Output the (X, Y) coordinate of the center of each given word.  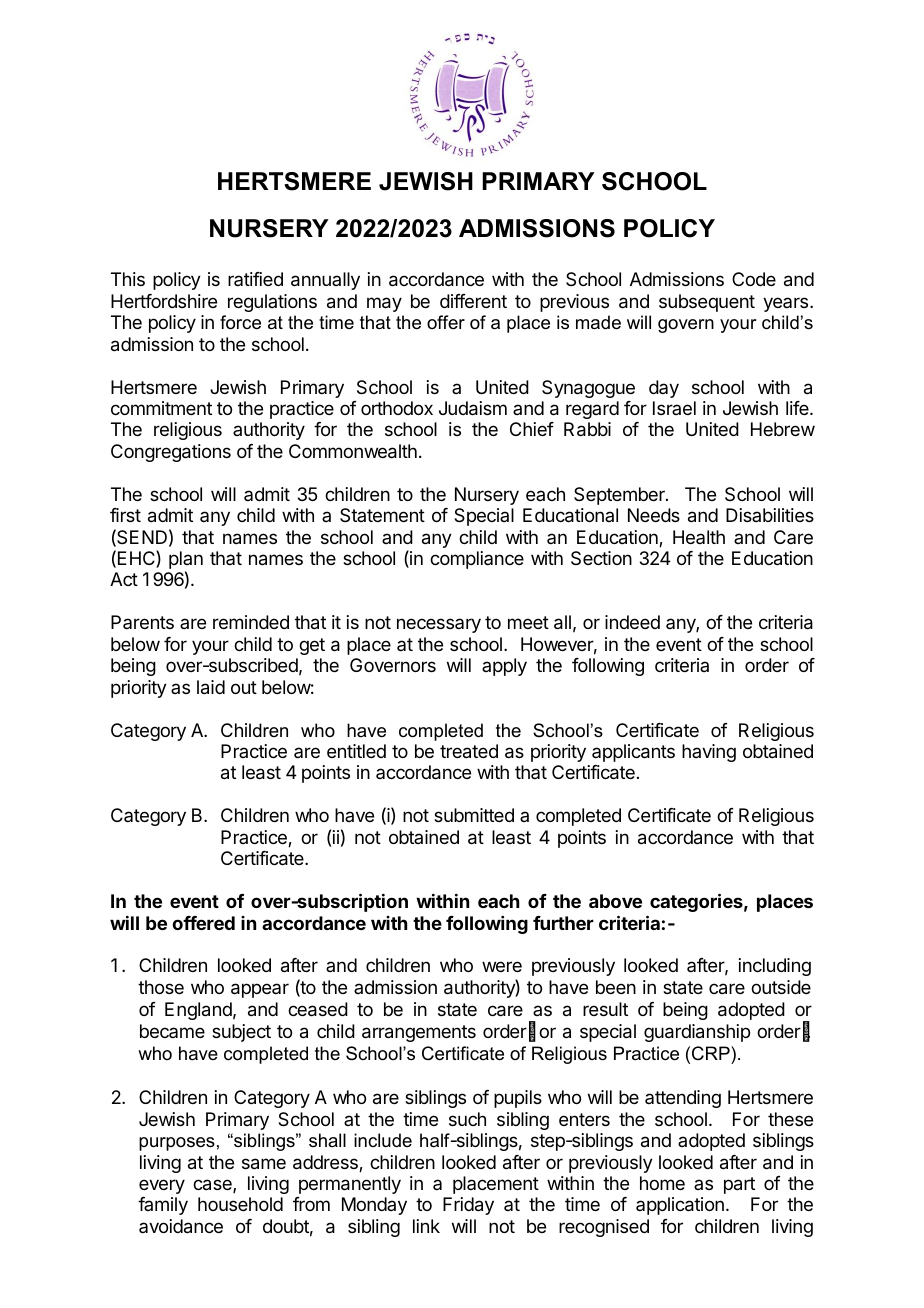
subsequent (707, 303)
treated (469, 751)
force (240, 322)
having (709, 753)
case (213, 1186)
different (473, 301)
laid (211, 687)
